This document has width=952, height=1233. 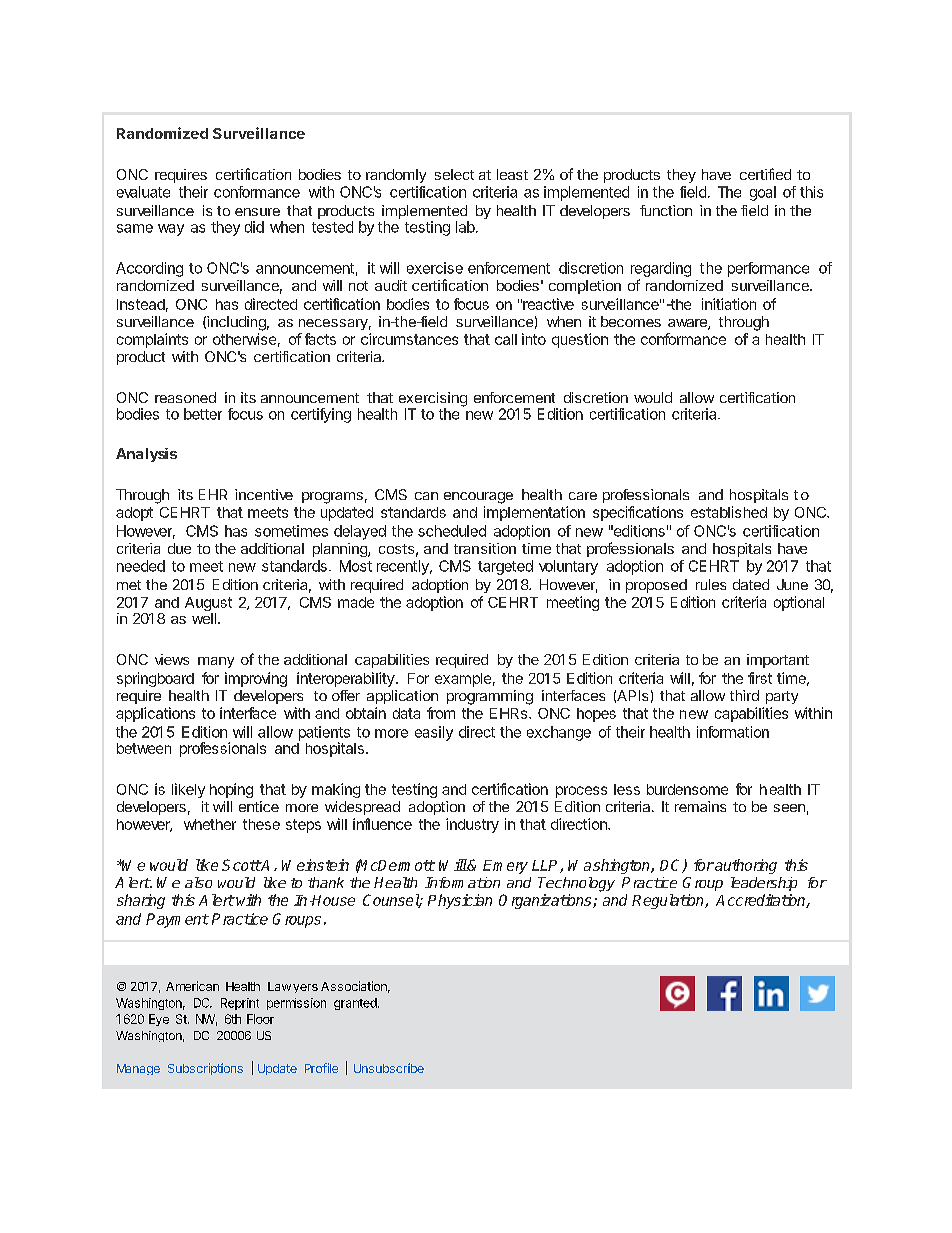 What do you see at coordinates (389, 1068) in the document?
I see `Unsubscribe` at bounding box center [389, 1068].
